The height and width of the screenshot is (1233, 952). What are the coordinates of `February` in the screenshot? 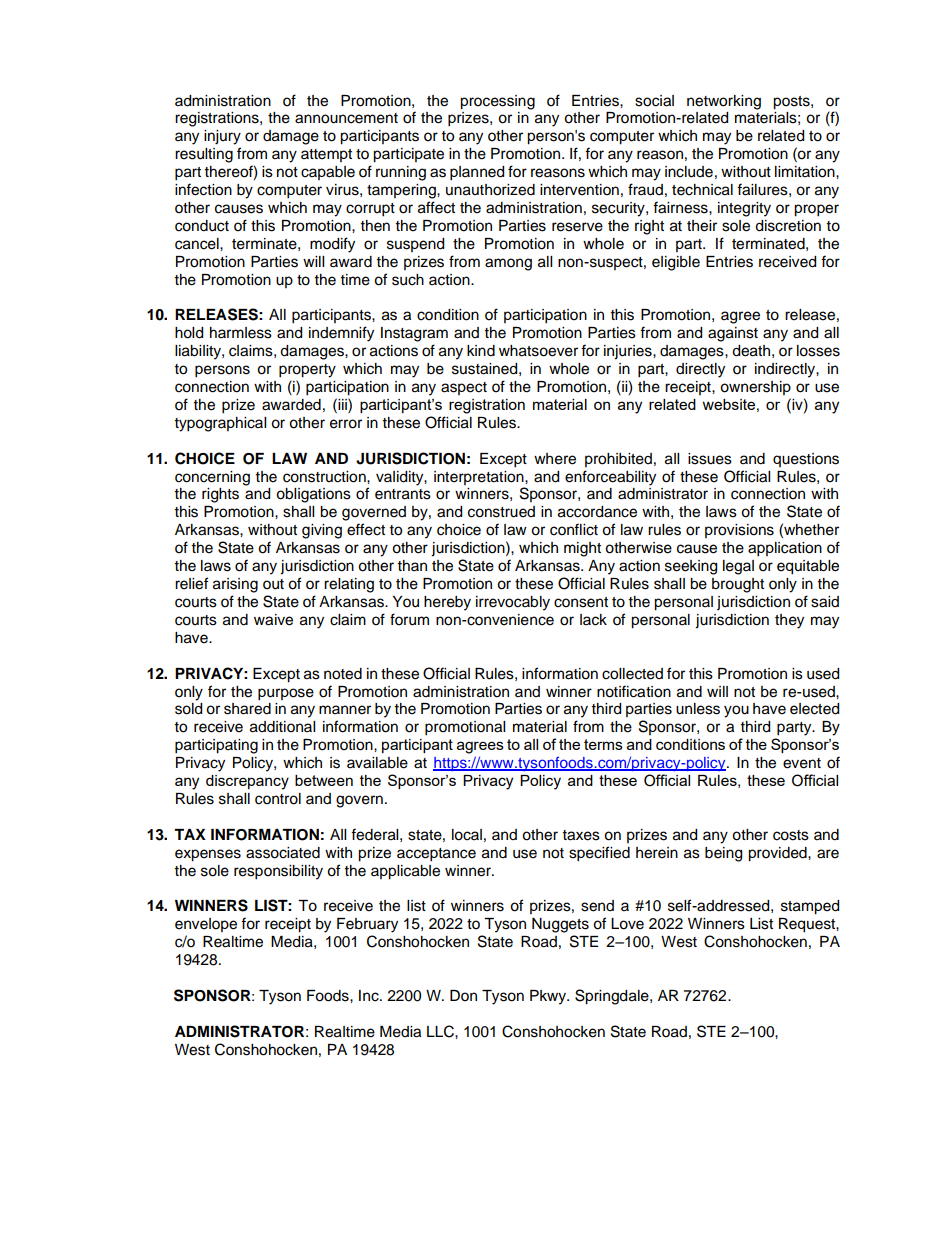 It's located at (367, 925).
